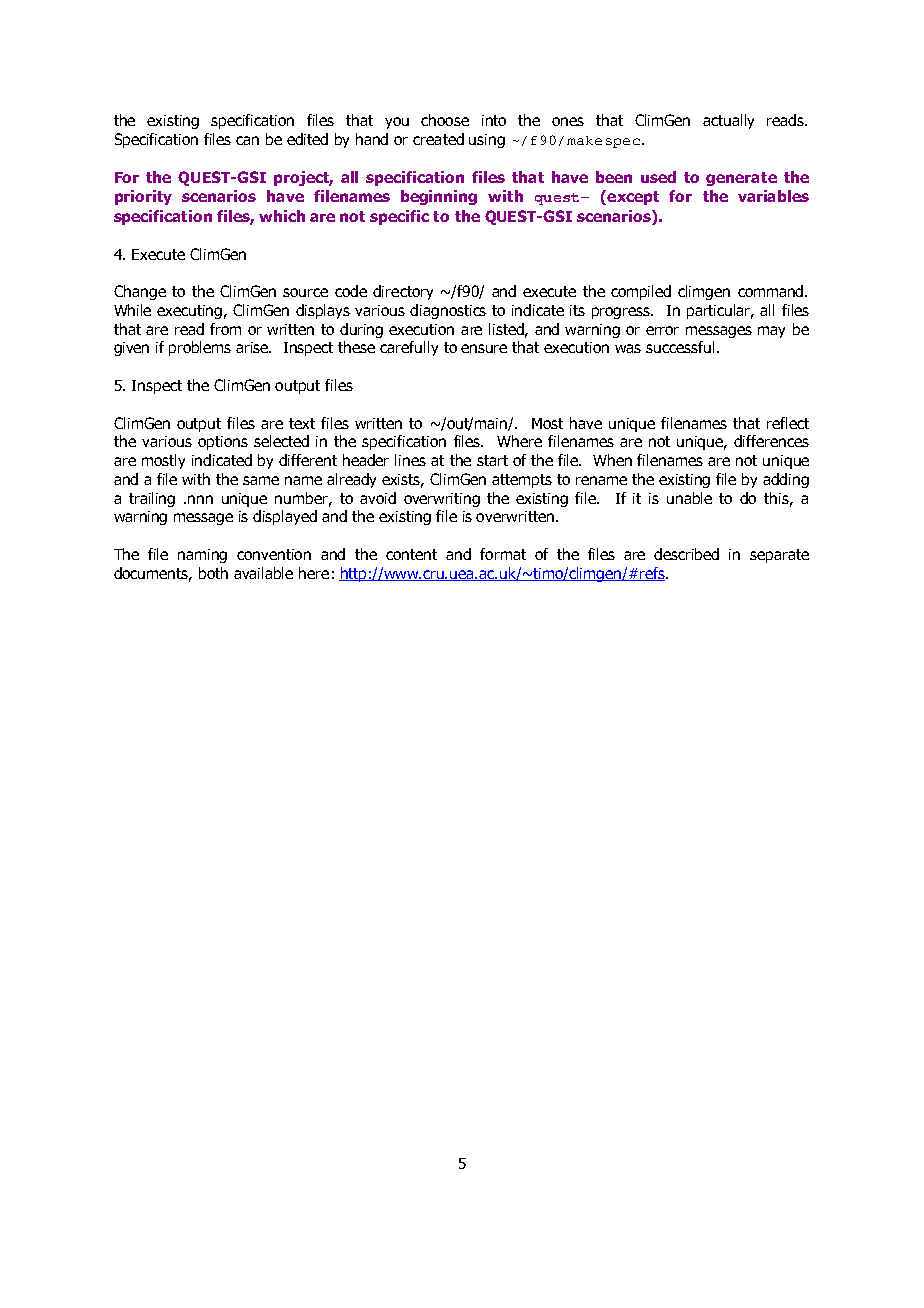 This screenshot has width=924, height=1308. I want to click on created, so click(438, 139).
